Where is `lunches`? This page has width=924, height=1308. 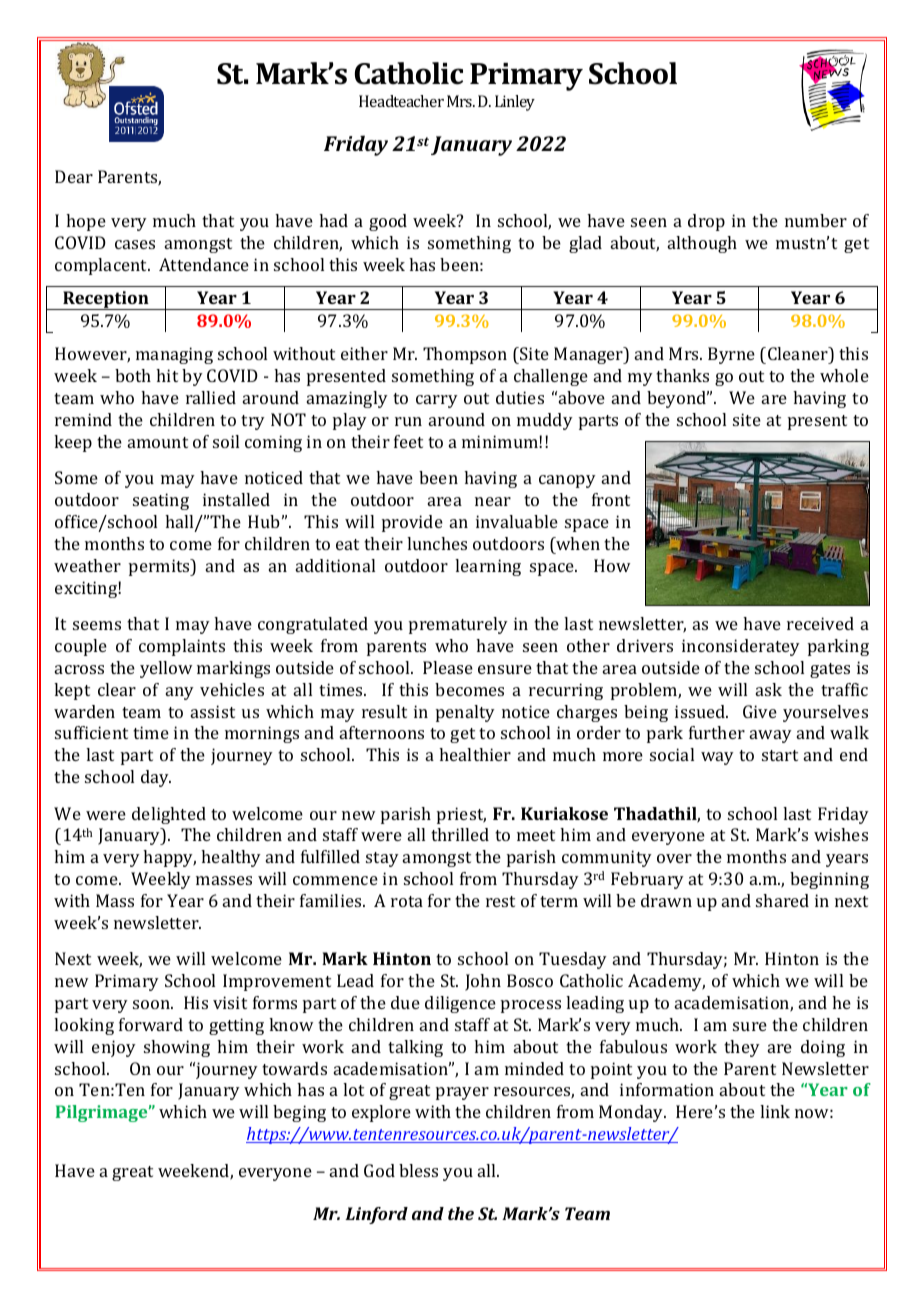 lunches is located at coordinates (437, 543).
